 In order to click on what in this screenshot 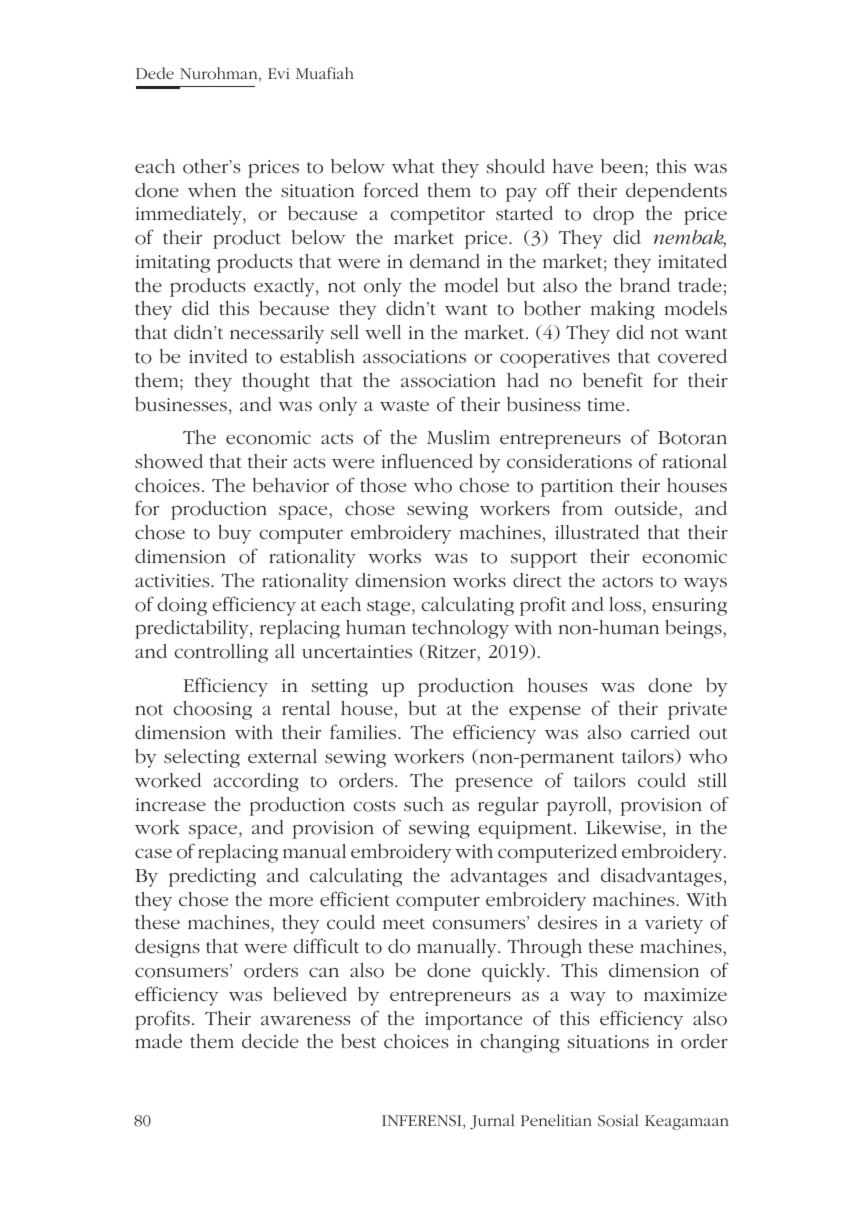, I will do `click(413, 166)`.
